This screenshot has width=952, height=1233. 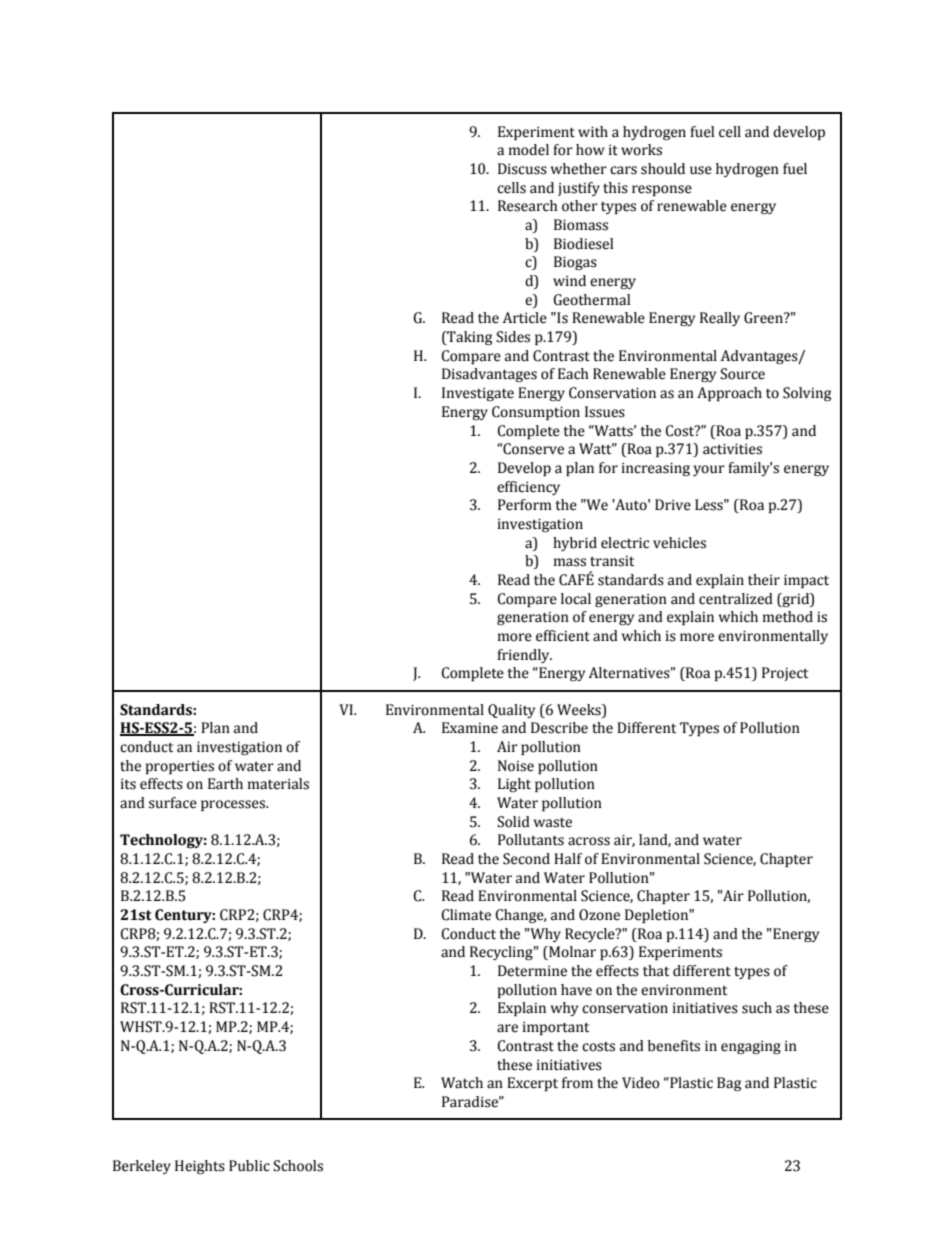 I want to click on Heights, so click(x=200, y=1167).
